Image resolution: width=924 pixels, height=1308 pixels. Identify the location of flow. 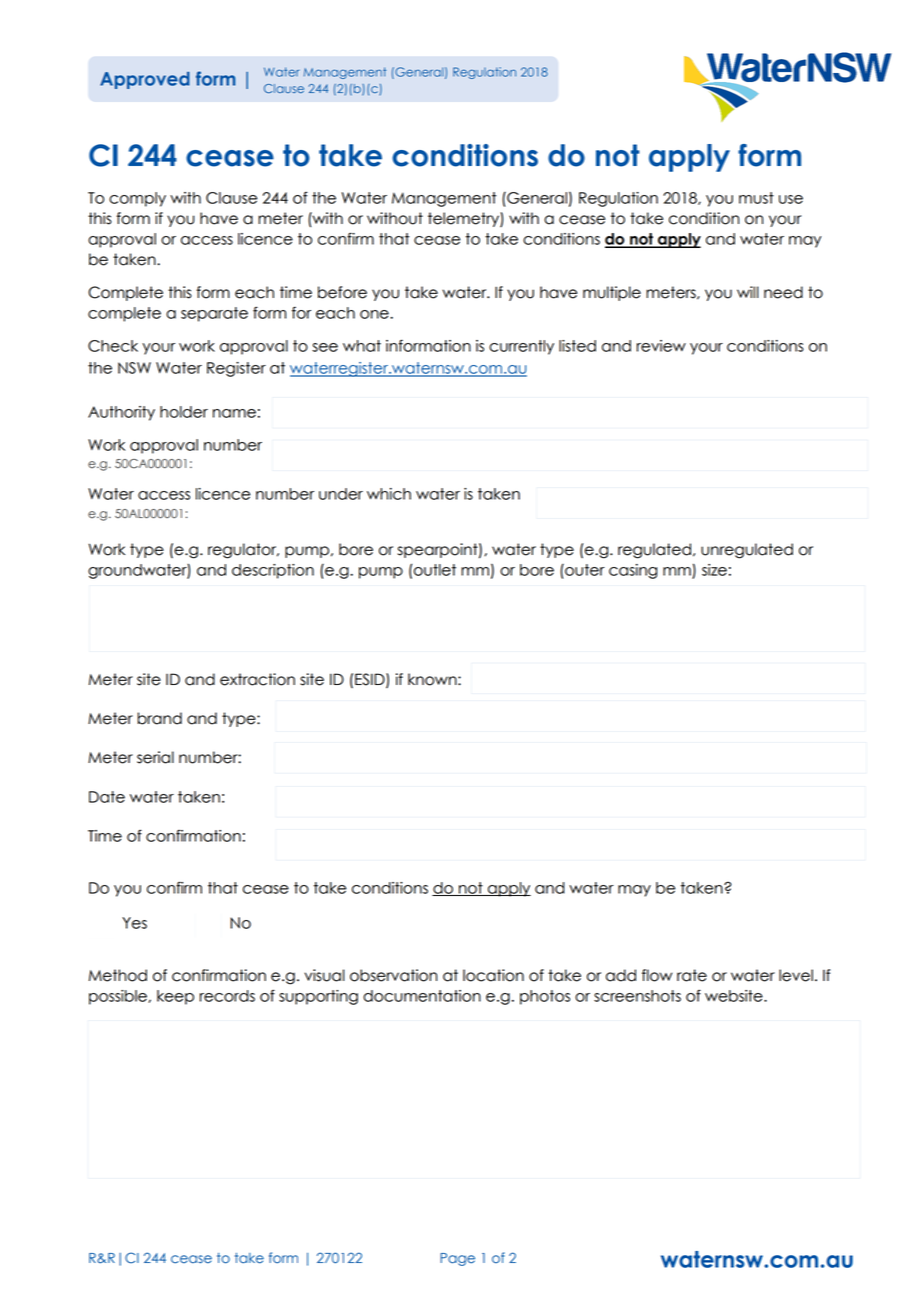
(657, 975).
